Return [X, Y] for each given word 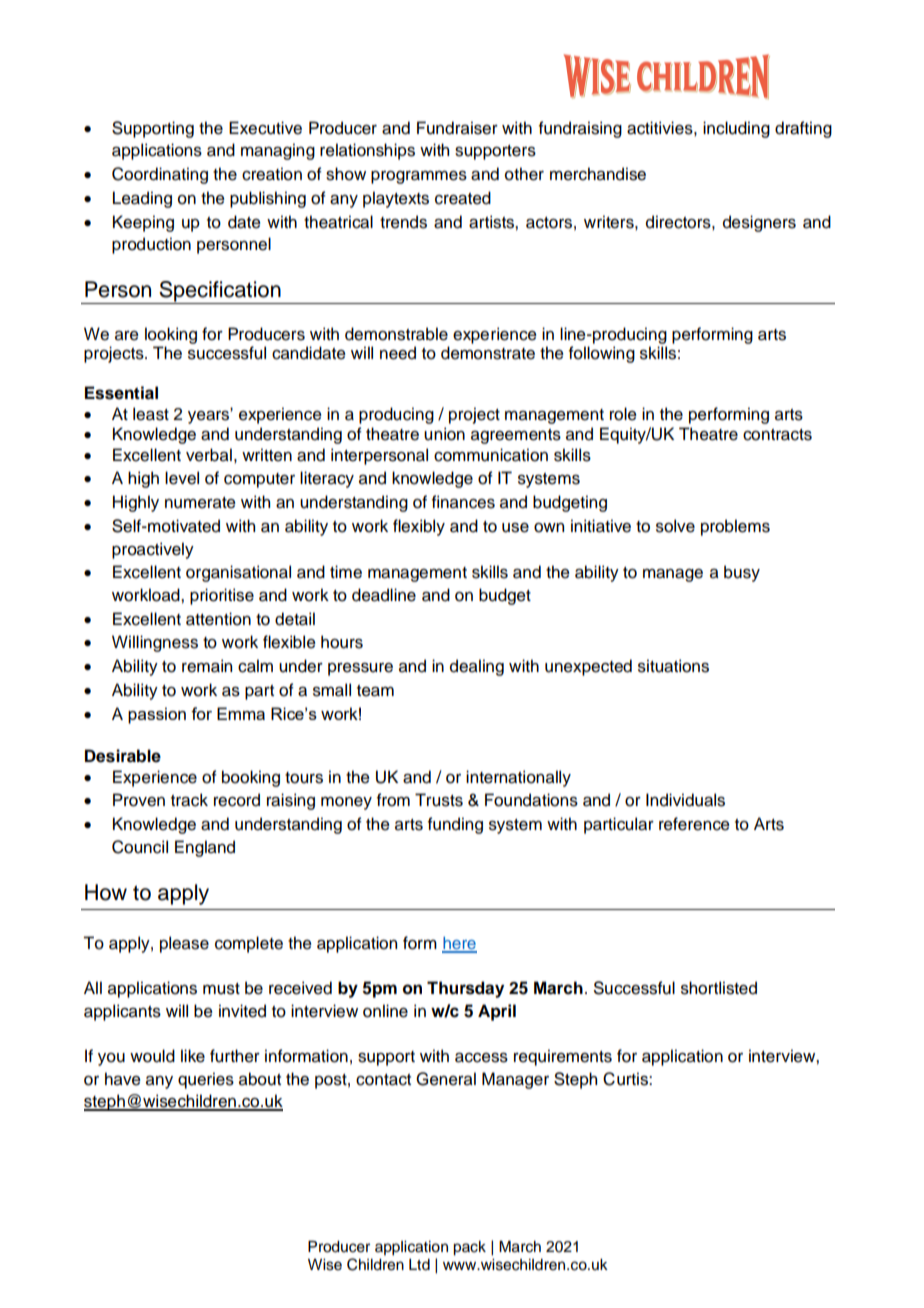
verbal [209, 455]
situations [673, 666]
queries [206, 1080]
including [736, 129]
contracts [777, 435]
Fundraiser [457, 128]
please [184, 944]
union [444, 434]
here [459, 944]
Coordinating [160, 175]
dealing [477, 667]
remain [207, 666]
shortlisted [719, 988]
